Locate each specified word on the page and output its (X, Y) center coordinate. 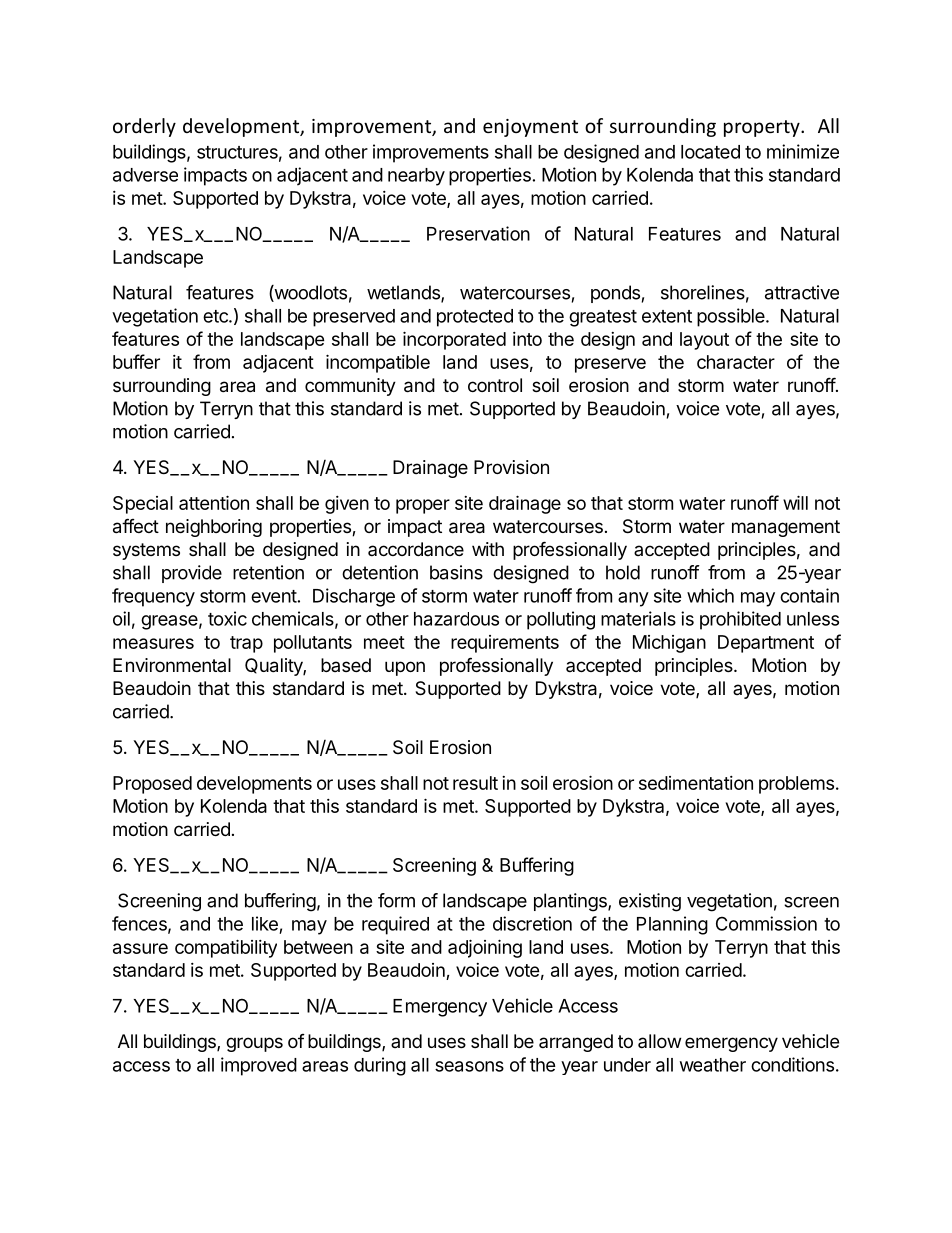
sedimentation (696, 783)
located (710, 152)
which (710, 595)
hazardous (456, 619)
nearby (416, 177)
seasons (469, 1066)
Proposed (152, 785)
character (736, 362)
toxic (227, 618)
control (495, 385)
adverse (145, 175)
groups (254, 1044)
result (475, 783)
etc (216, 316)
